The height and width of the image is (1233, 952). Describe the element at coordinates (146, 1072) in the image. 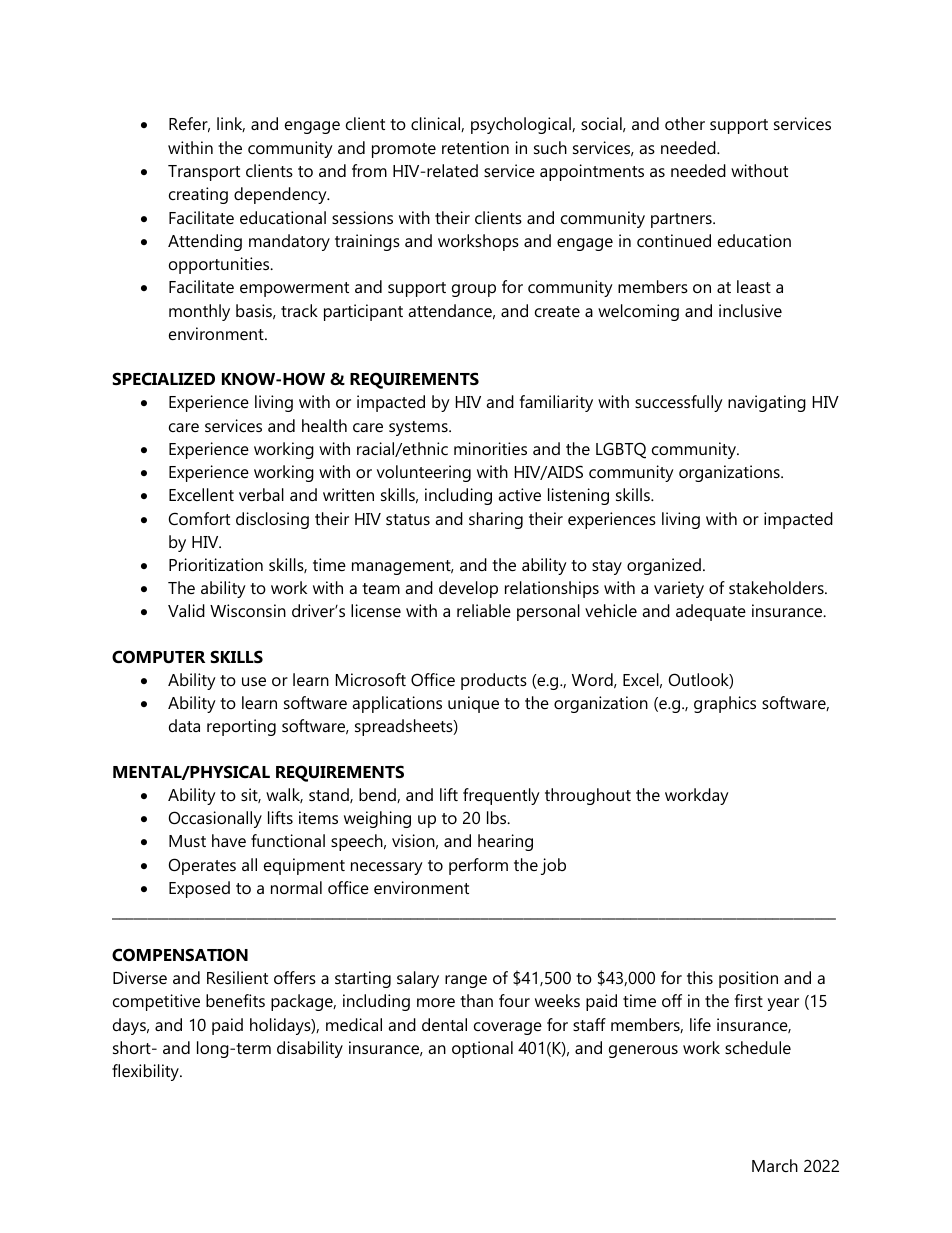

I see `flexibility` at that location.
